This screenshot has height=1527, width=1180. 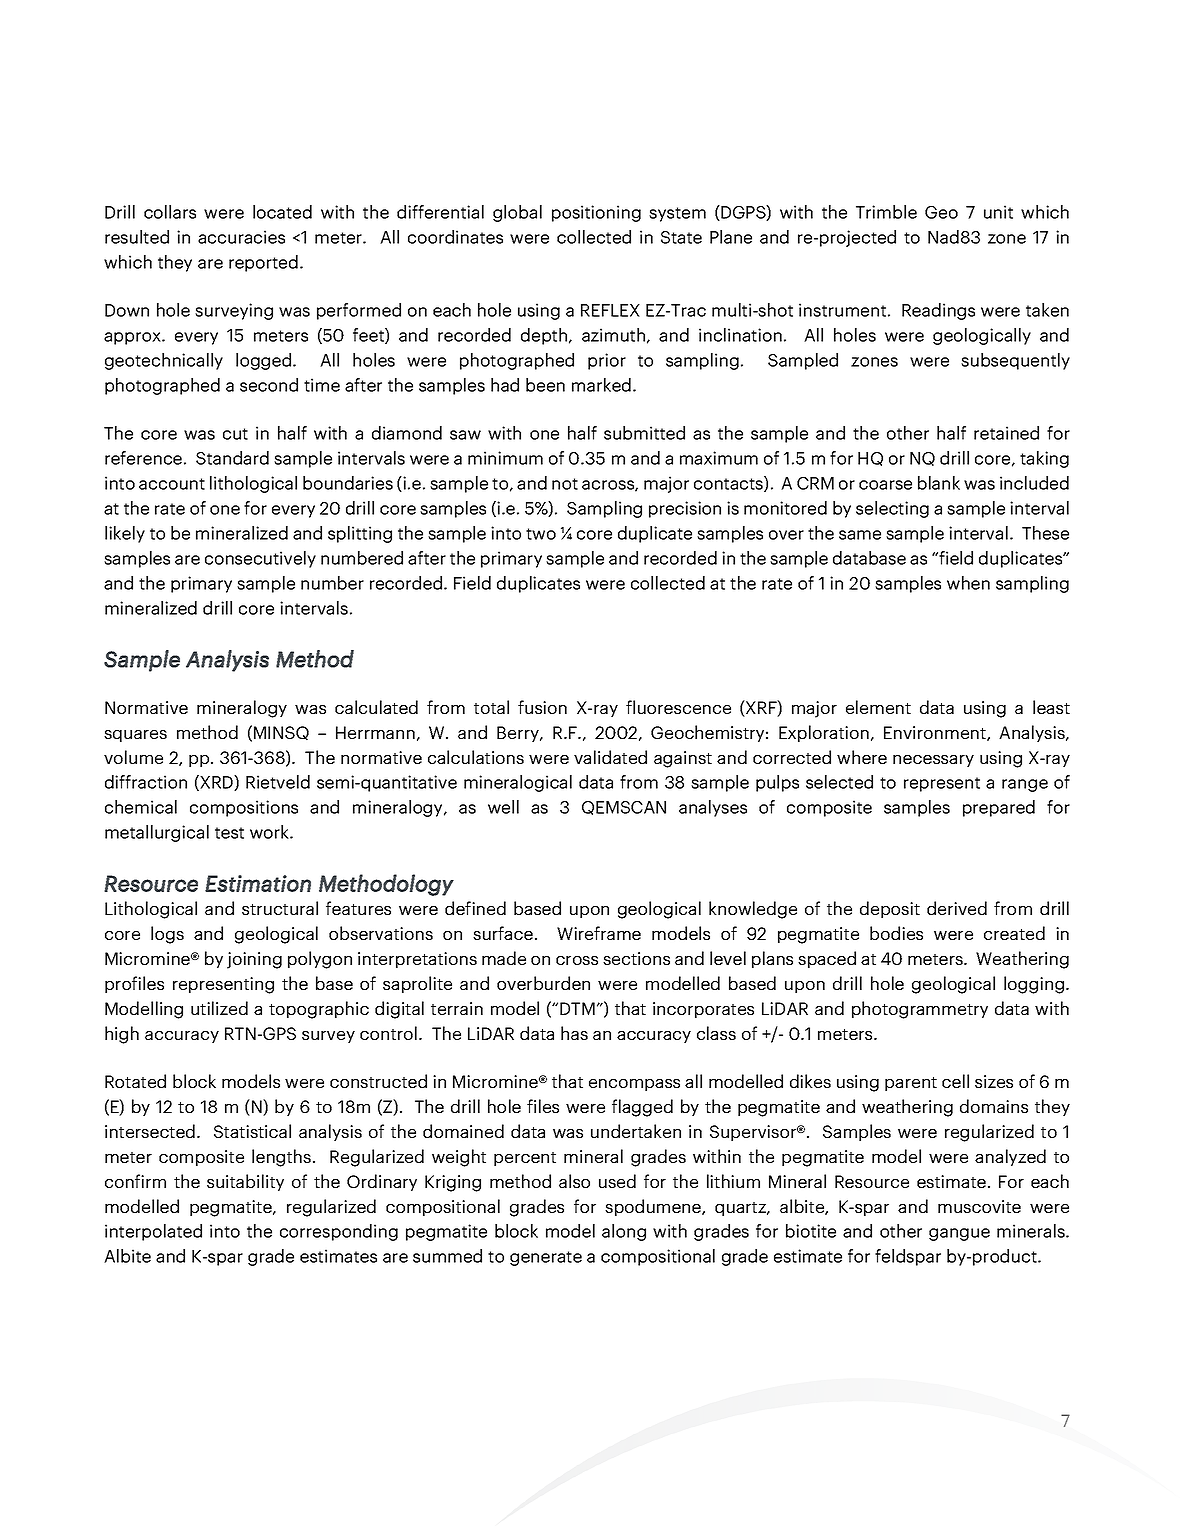 I want to click on Trimble, so click(x=886, y=212).
